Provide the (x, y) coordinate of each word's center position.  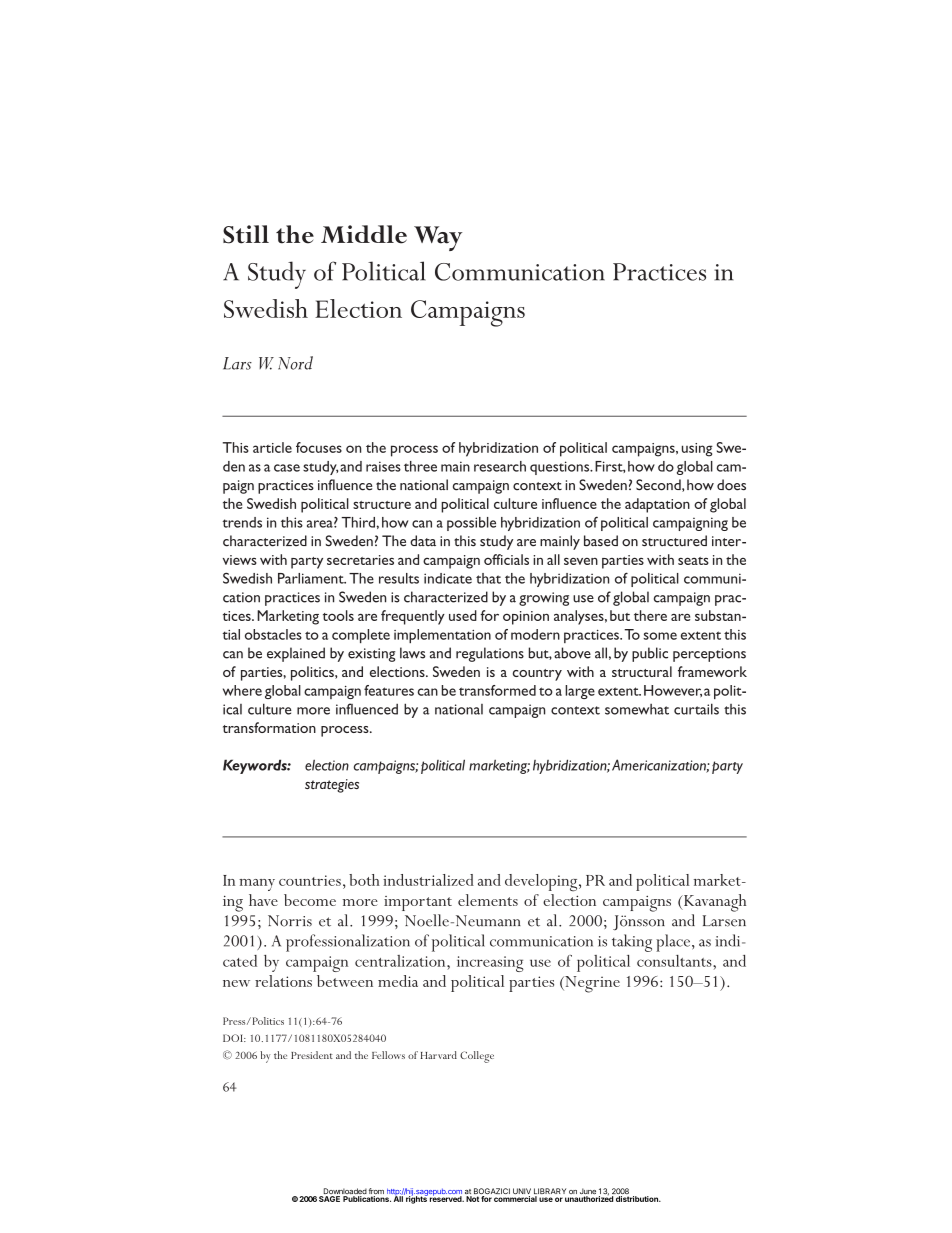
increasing (490, 964)
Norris (290, 921)
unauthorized (589, 1198)
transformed (497, 690)
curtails (696, 709)
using (697, 450)
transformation (269, 727)
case (287, 468)
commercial (515, 1199)
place (674, 943)
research (500, 466)
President (312, 1055)
